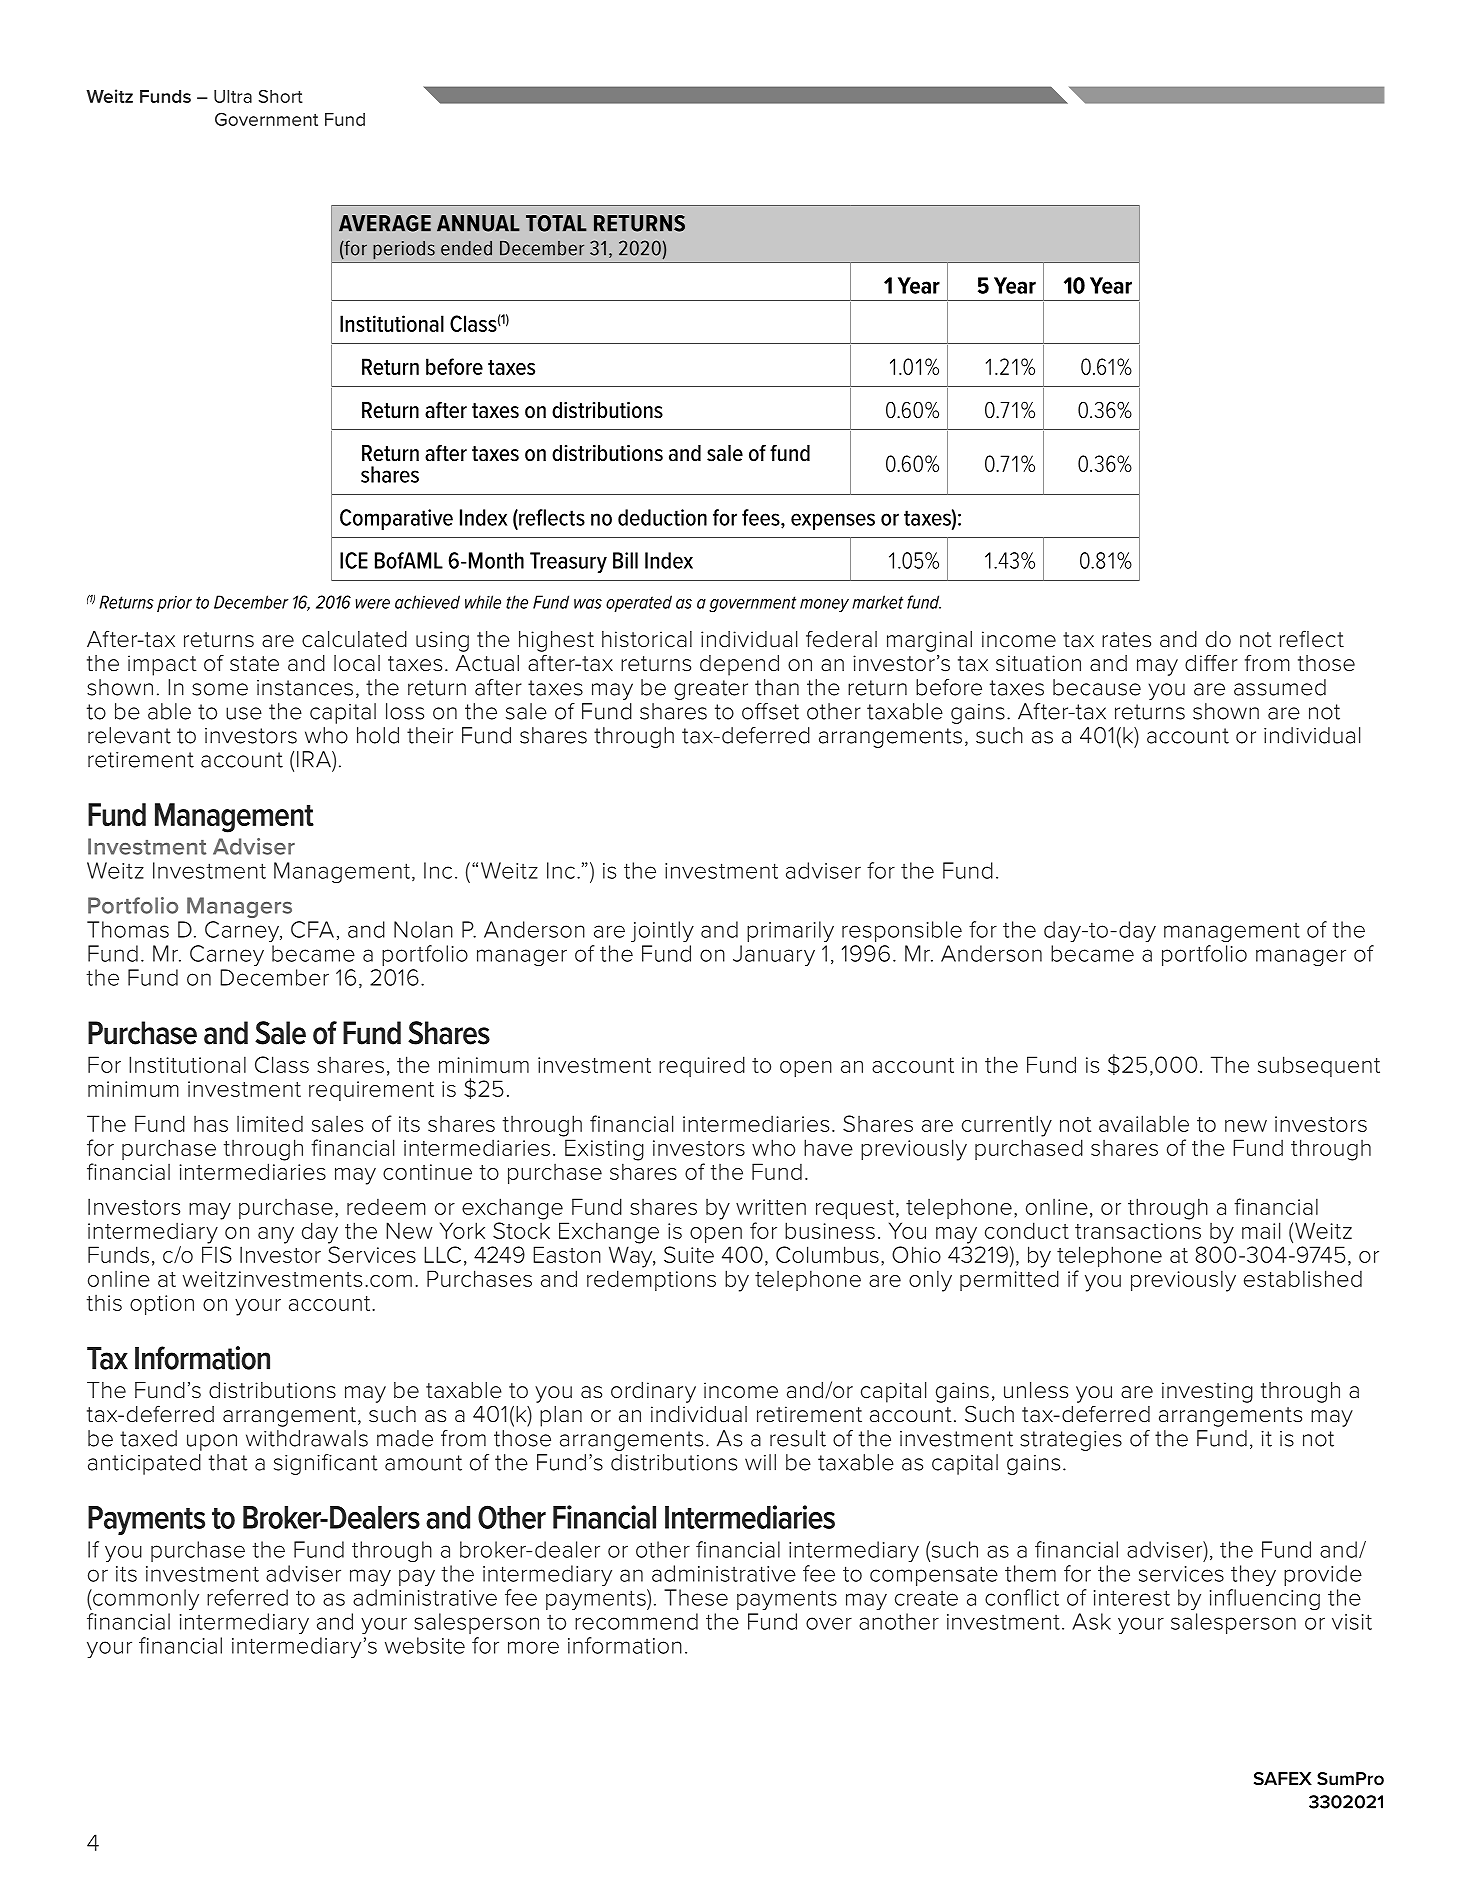 This screenshot has height=1904, width=1471. I want to click on referred, so click(247, 1597).
